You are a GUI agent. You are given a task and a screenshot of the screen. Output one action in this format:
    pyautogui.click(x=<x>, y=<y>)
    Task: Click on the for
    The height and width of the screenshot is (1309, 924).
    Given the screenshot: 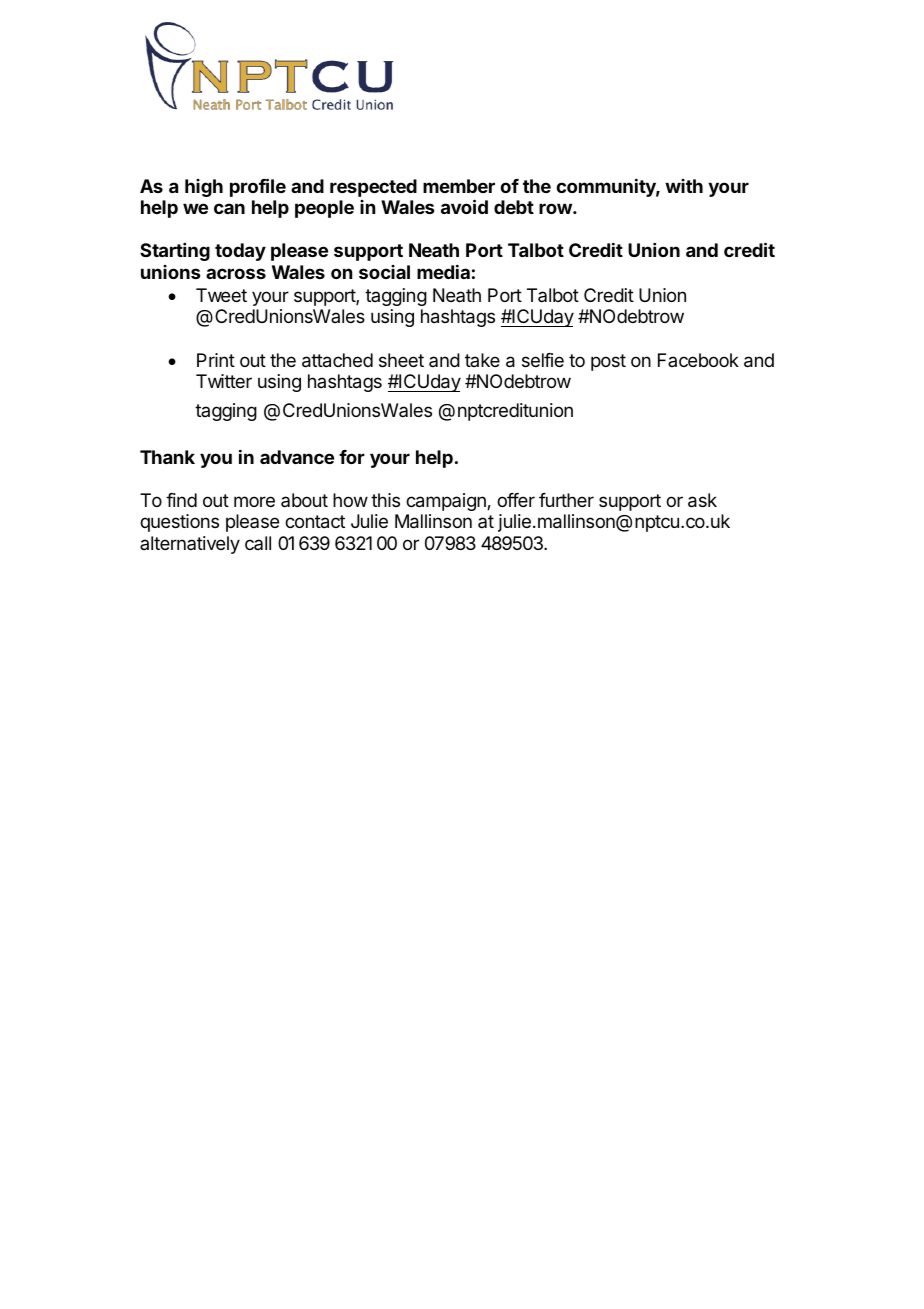 What is the action you would take?
    pyautogui.click(x=352, y=457)
